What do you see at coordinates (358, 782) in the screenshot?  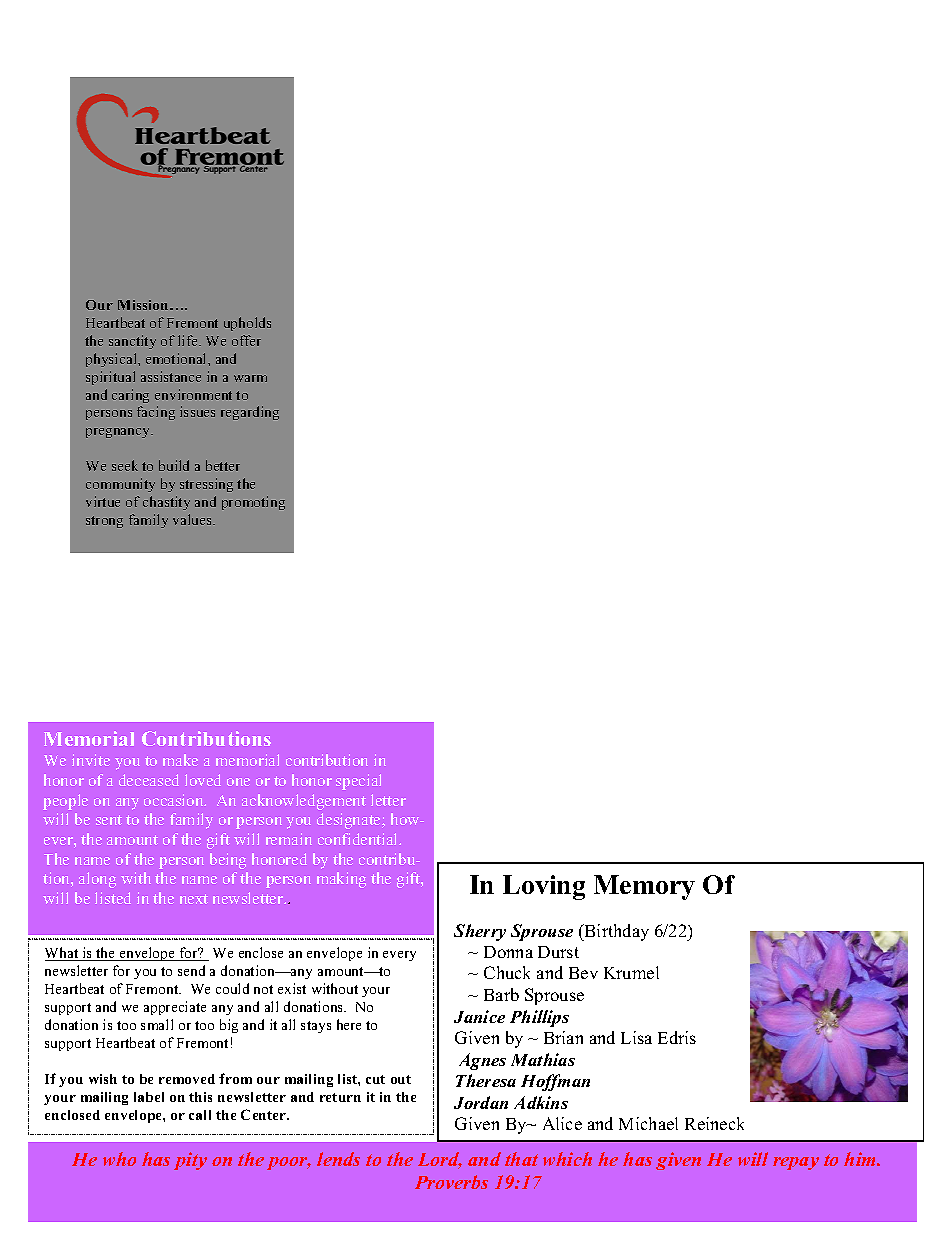 I see `special` at bounding box center [358, 782].
